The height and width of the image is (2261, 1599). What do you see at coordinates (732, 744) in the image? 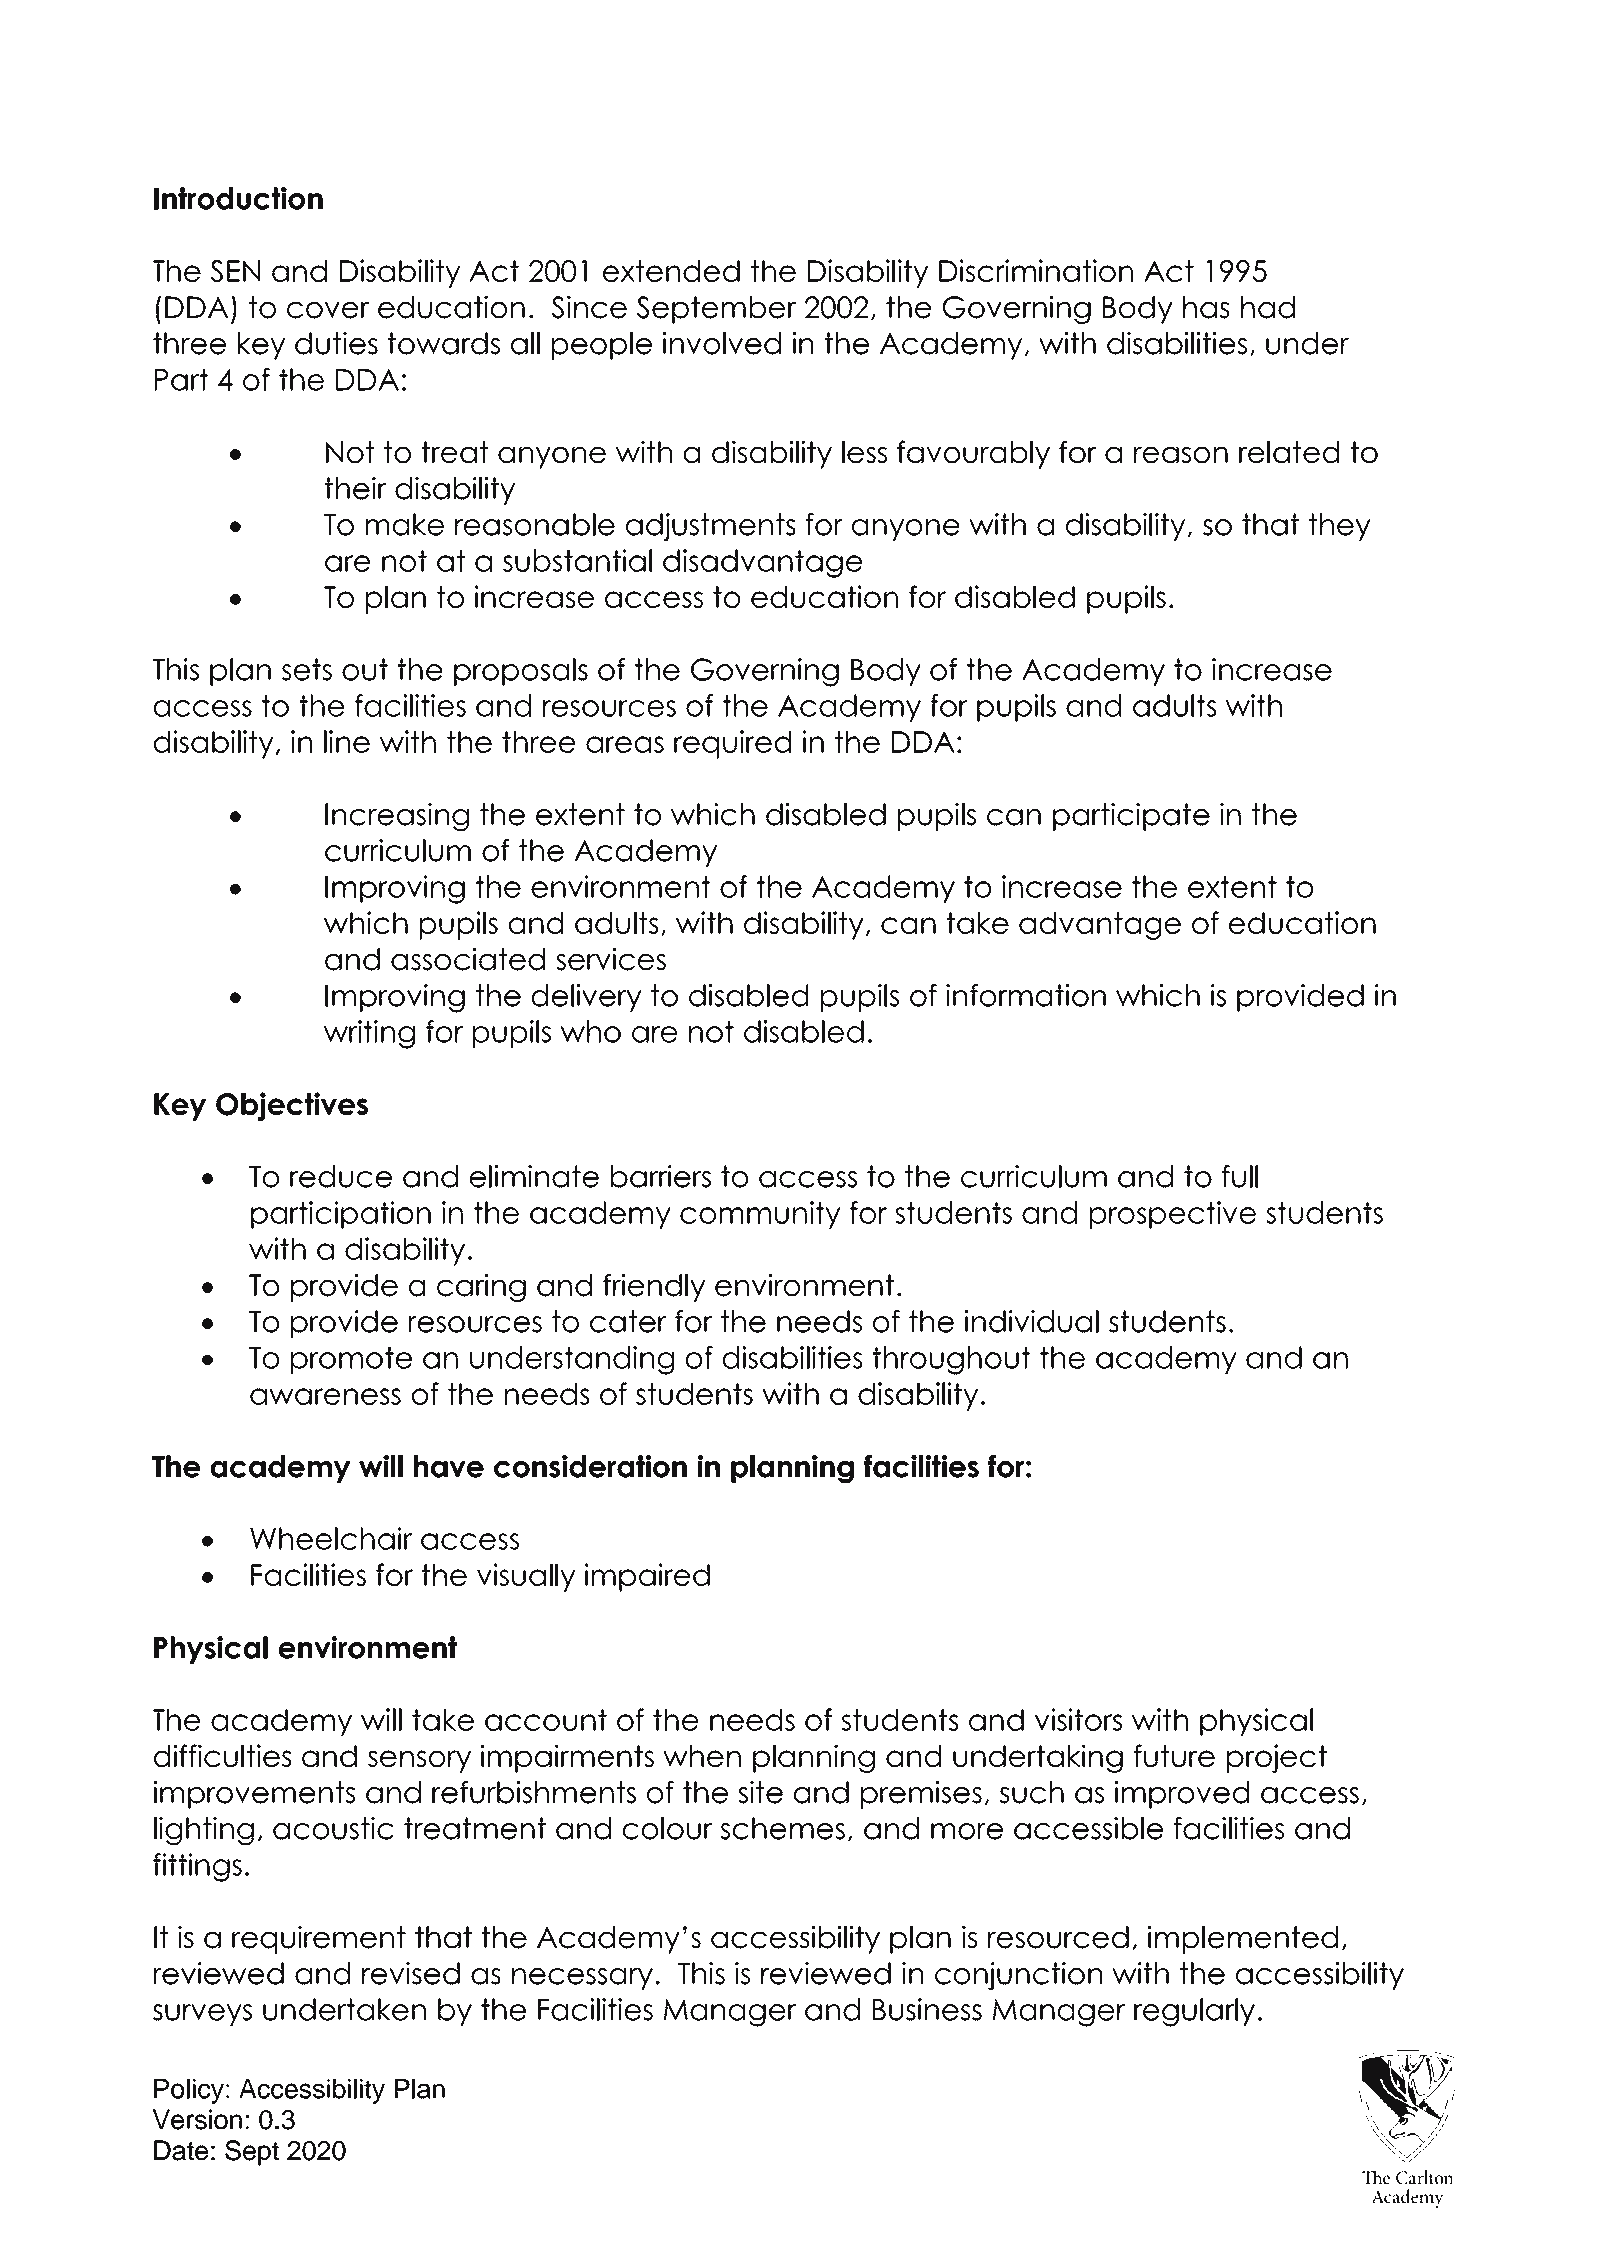
I see `required` at bounding box center [732, 744].
